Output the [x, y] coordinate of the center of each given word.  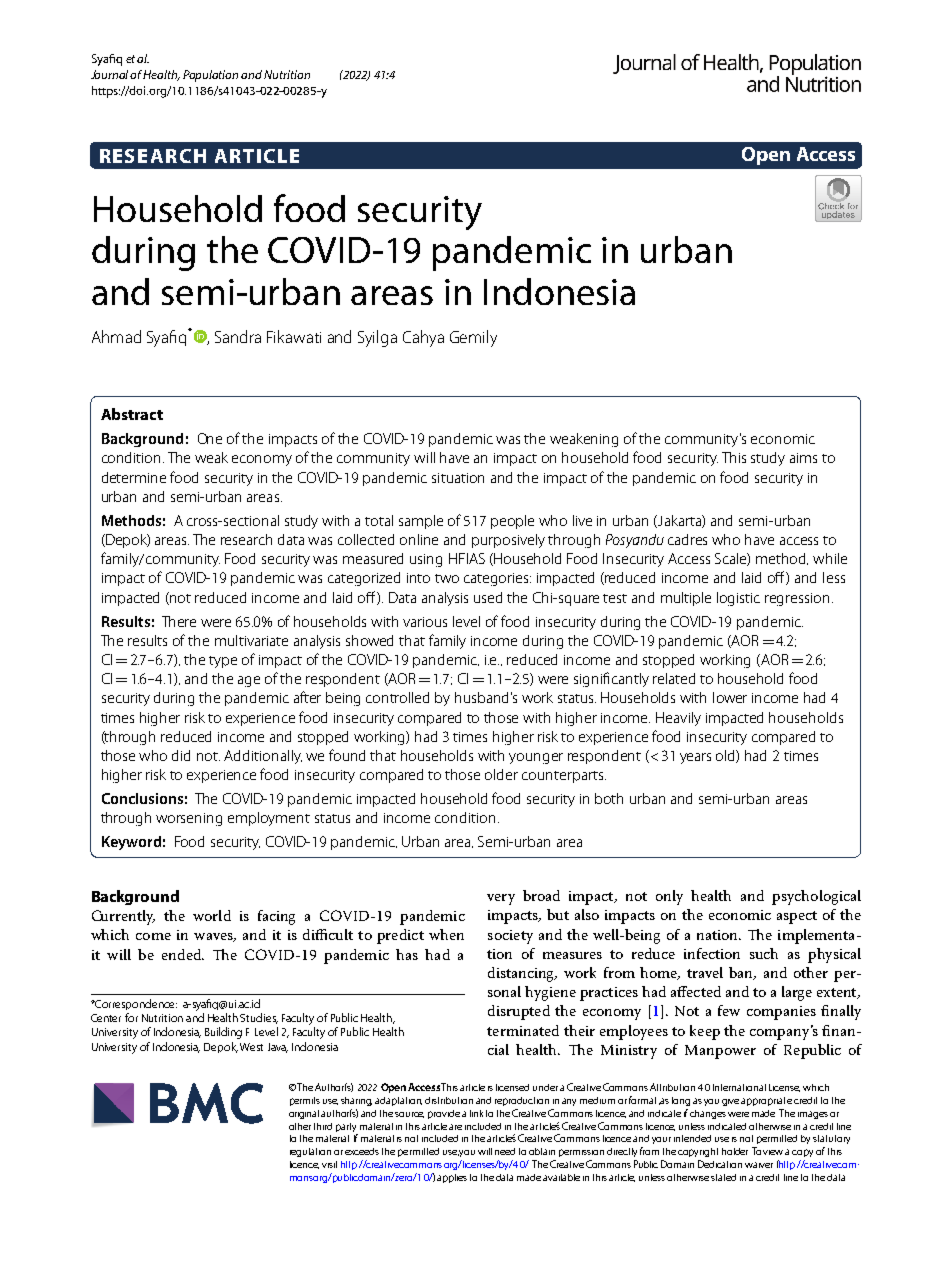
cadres [687, 539]
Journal [111, 74]
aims [803, 458]
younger [536, 758]
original [304, 1114]
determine [134, 477]
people [512, 522]
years [695, 758]
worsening [189, 819]
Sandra [238, 336]
